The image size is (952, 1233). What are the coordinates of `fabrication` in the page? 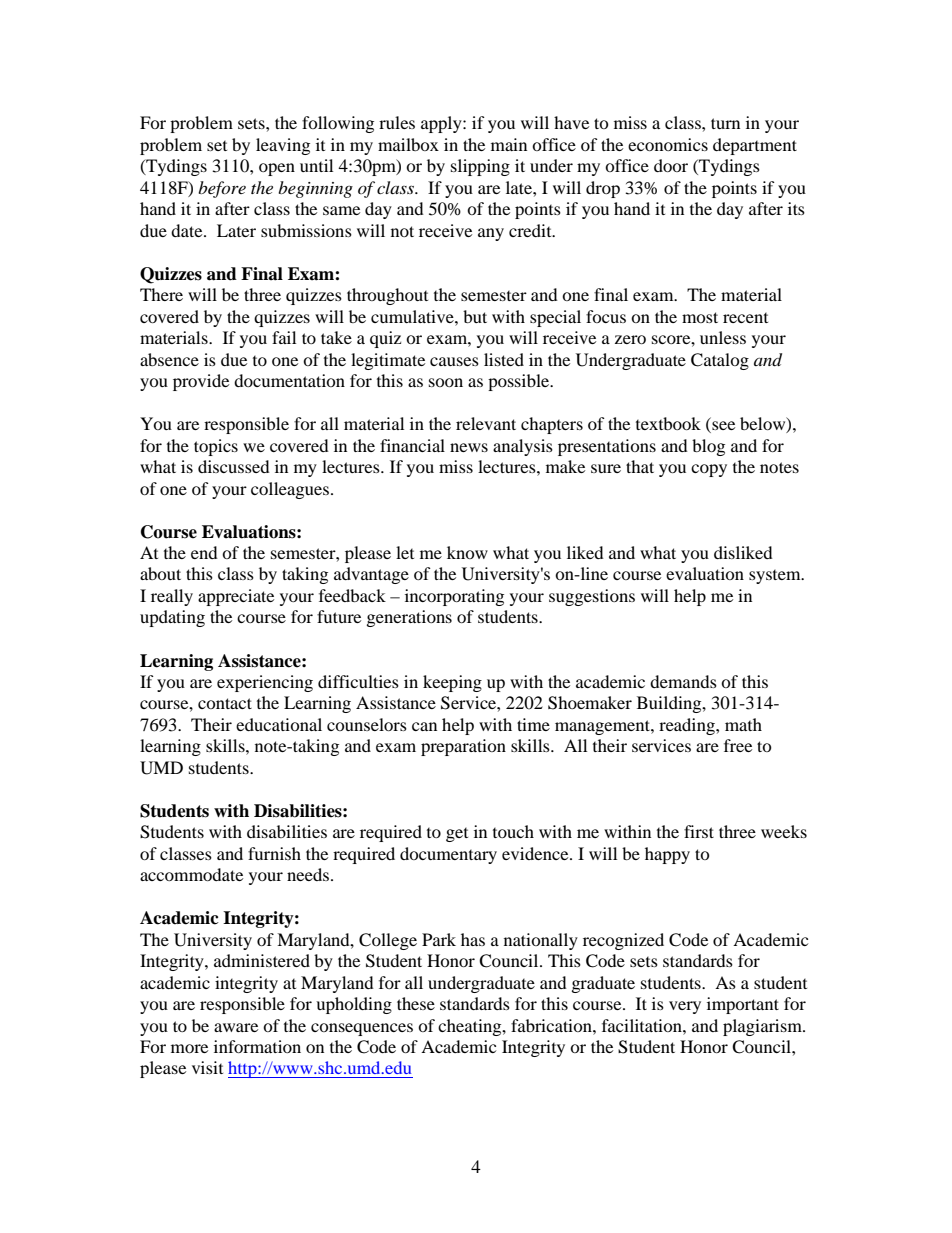 It's located at (552, 1025).
